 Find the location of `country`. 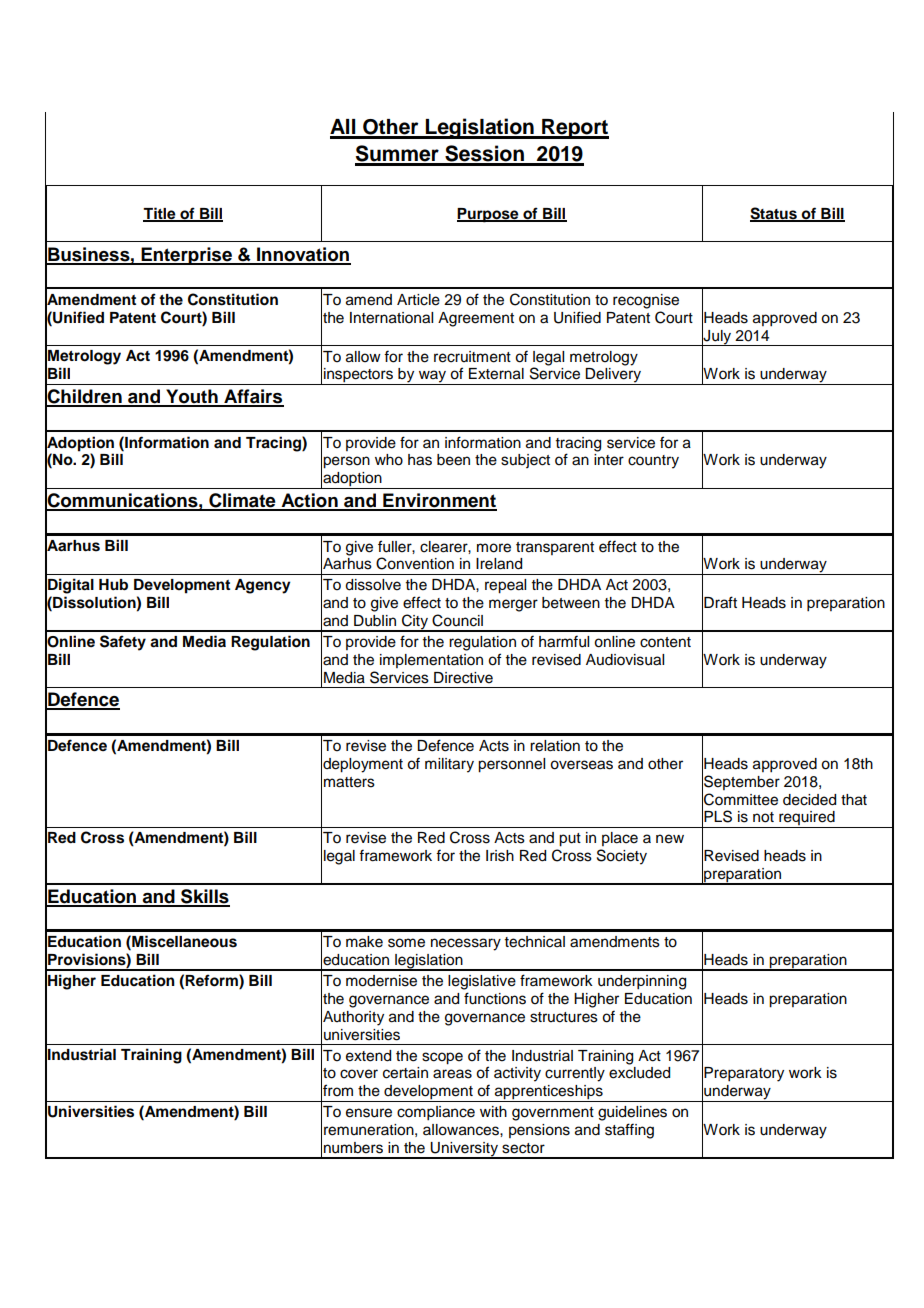

country is located at coordinates (653, 462).
